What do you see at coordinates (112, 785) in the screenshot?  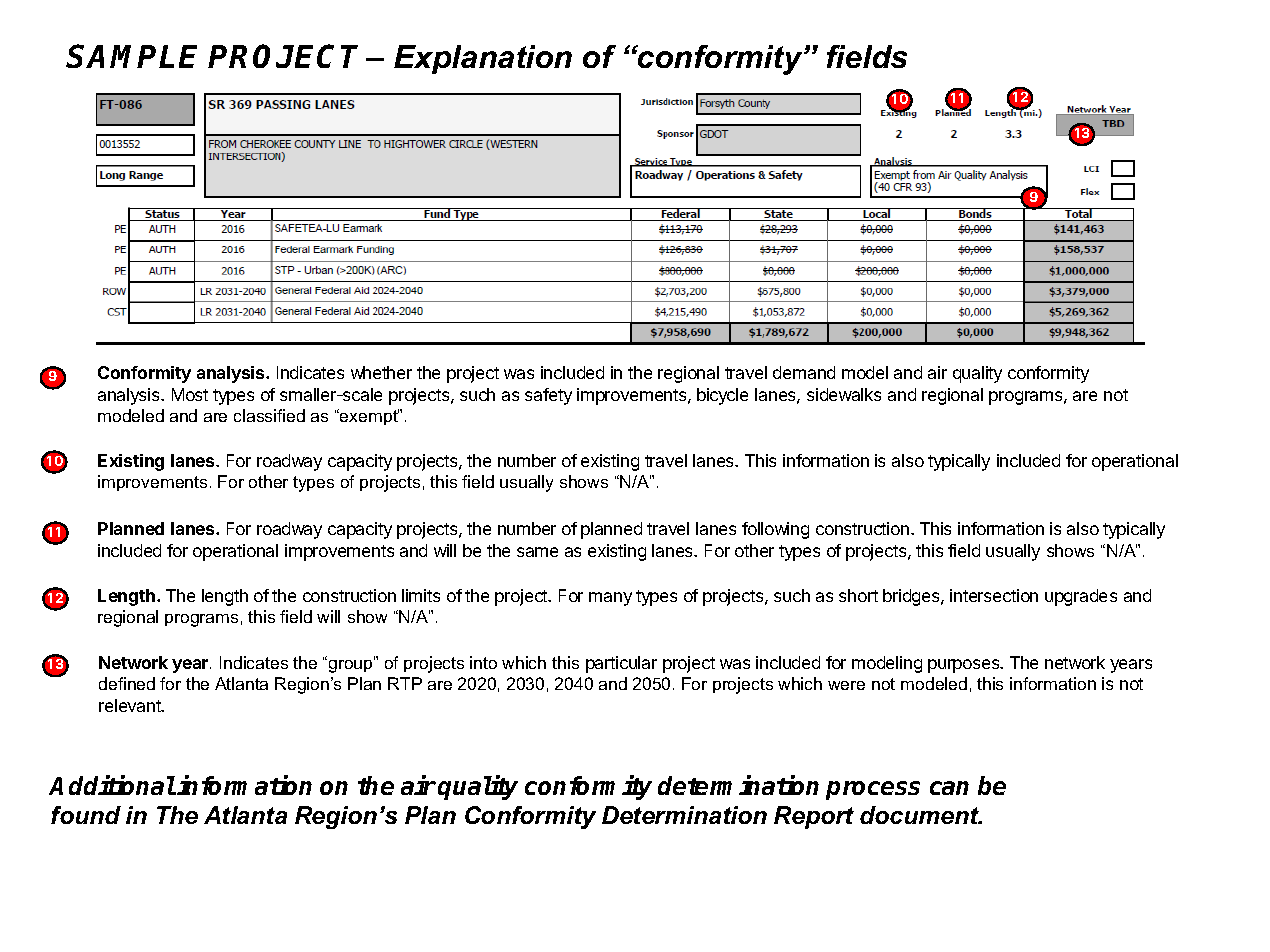 I see `Additional` at bounding box center [112, 785].
